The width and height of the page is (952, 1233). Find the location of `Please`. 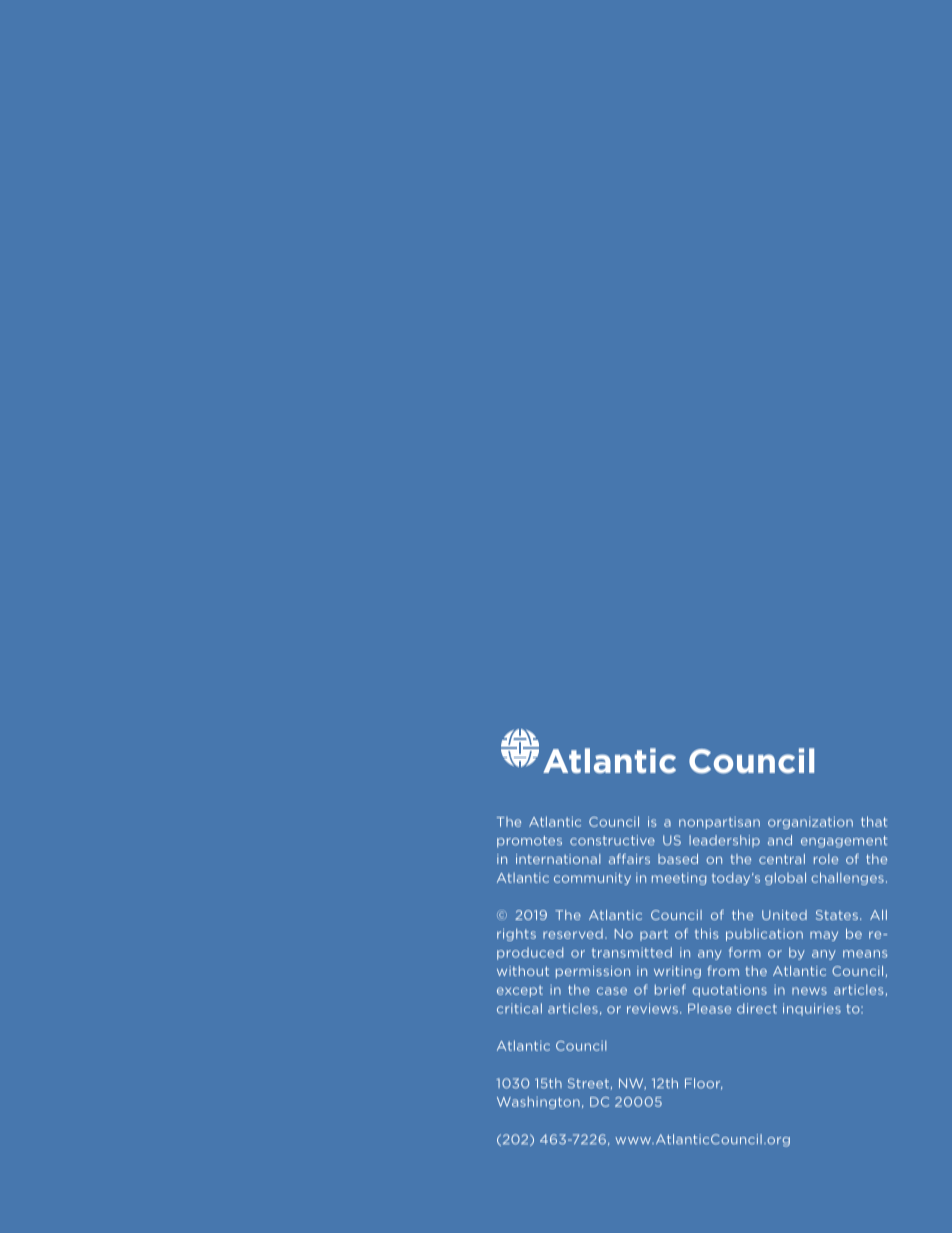

Please is located at coordinates (709, 1008).
